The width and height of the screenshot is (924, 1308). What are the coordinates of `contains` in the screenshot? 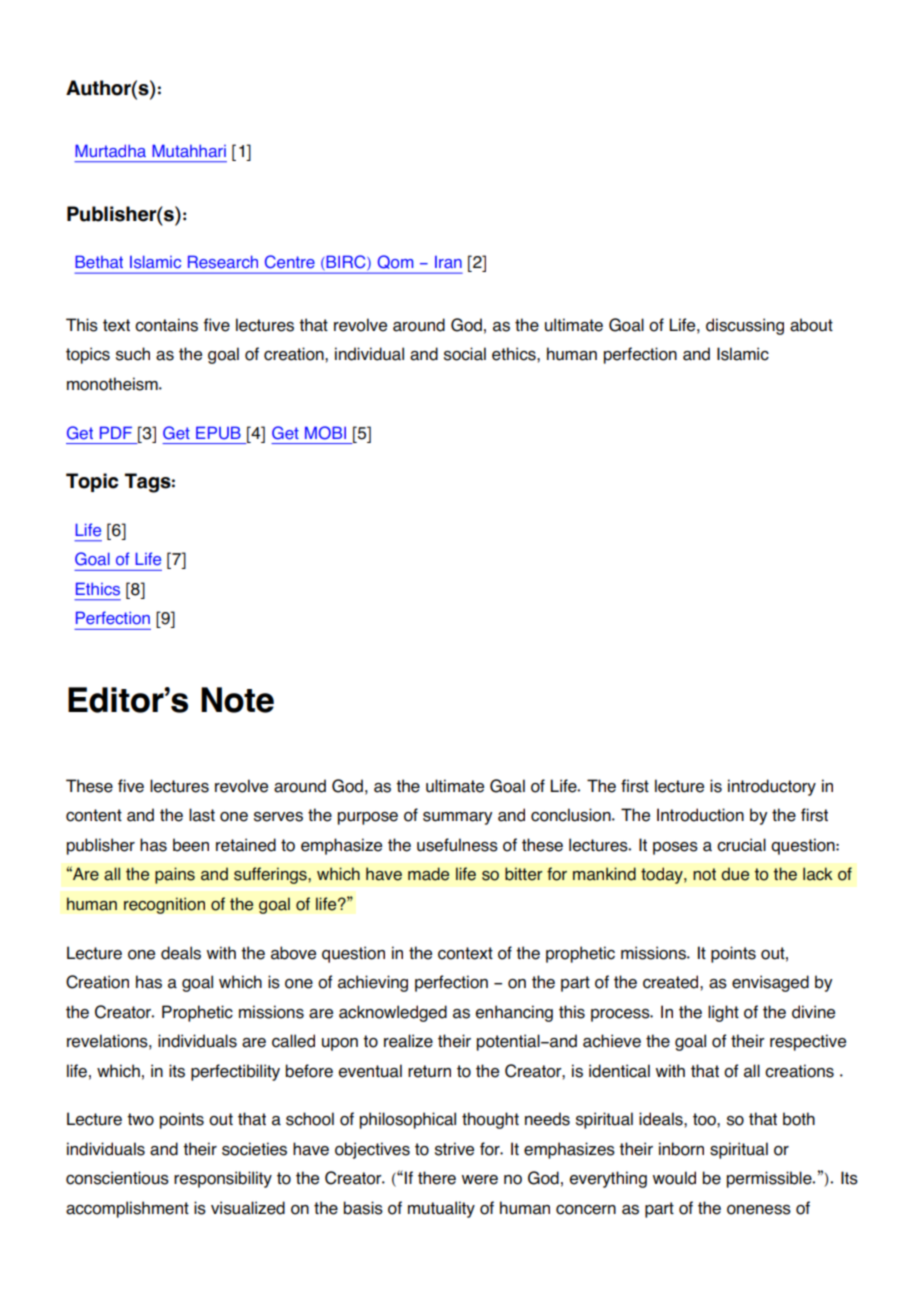 It's located at (166, 325).
